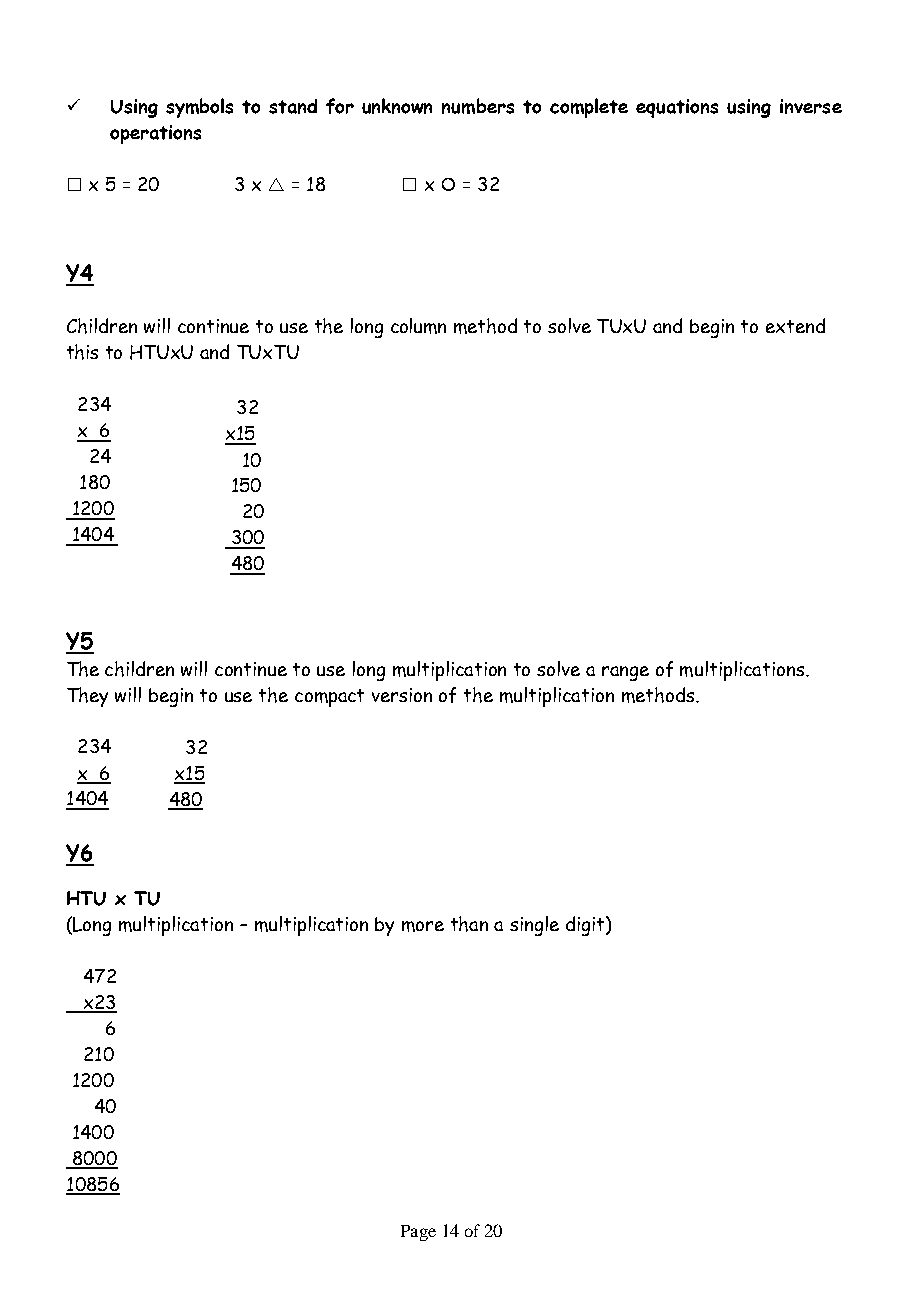  Describe the element at coordinates (534, 926) in the page. I see `single` at that location.
